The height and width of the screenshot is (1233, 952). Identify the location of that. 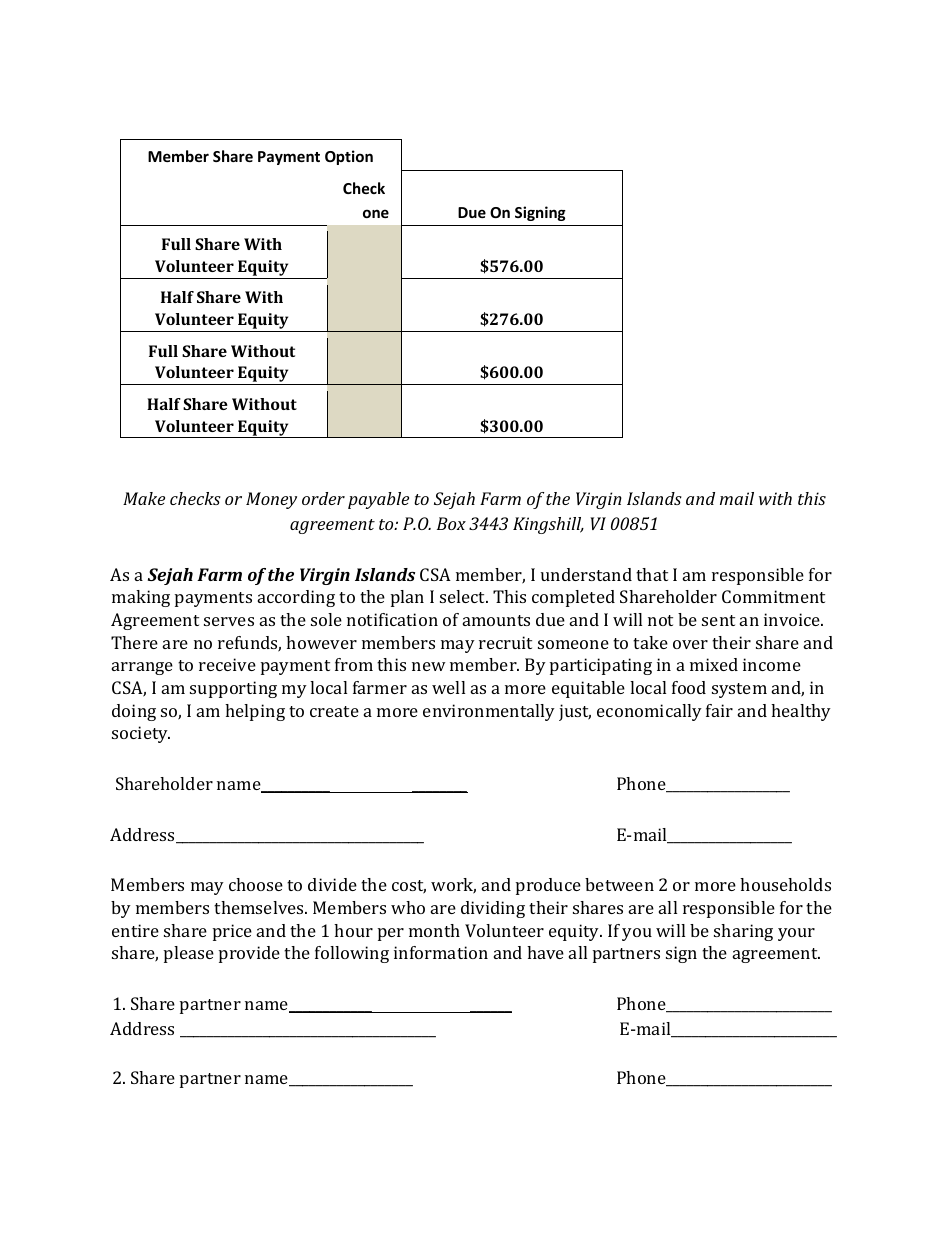
(652, 574).
